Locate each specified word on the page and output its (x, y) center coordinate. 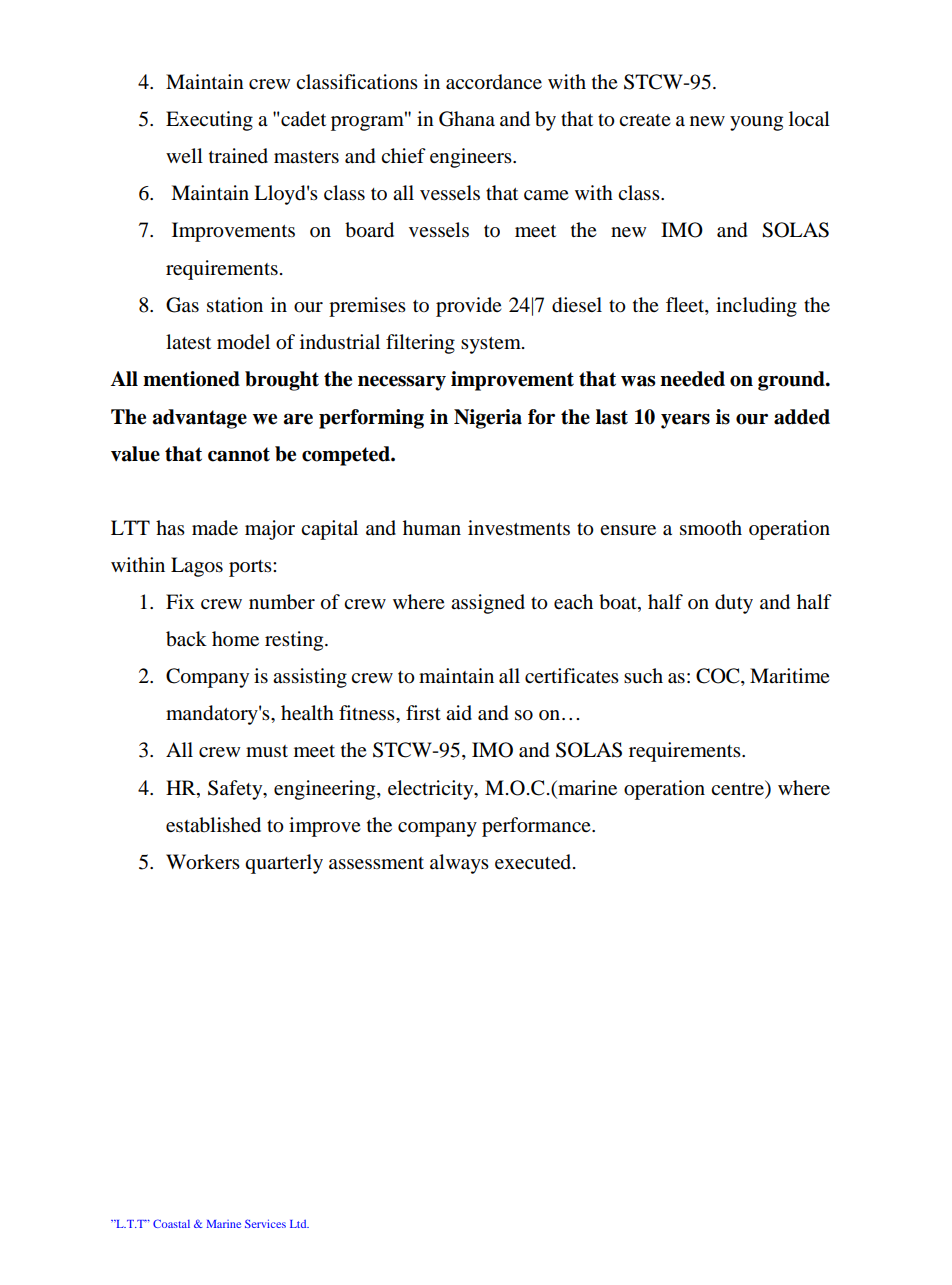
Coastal (171, 1223)
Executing (209, 121)
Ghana (467, 119)
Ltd (299, 1224)
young (756, 123)
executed (534, 862)
